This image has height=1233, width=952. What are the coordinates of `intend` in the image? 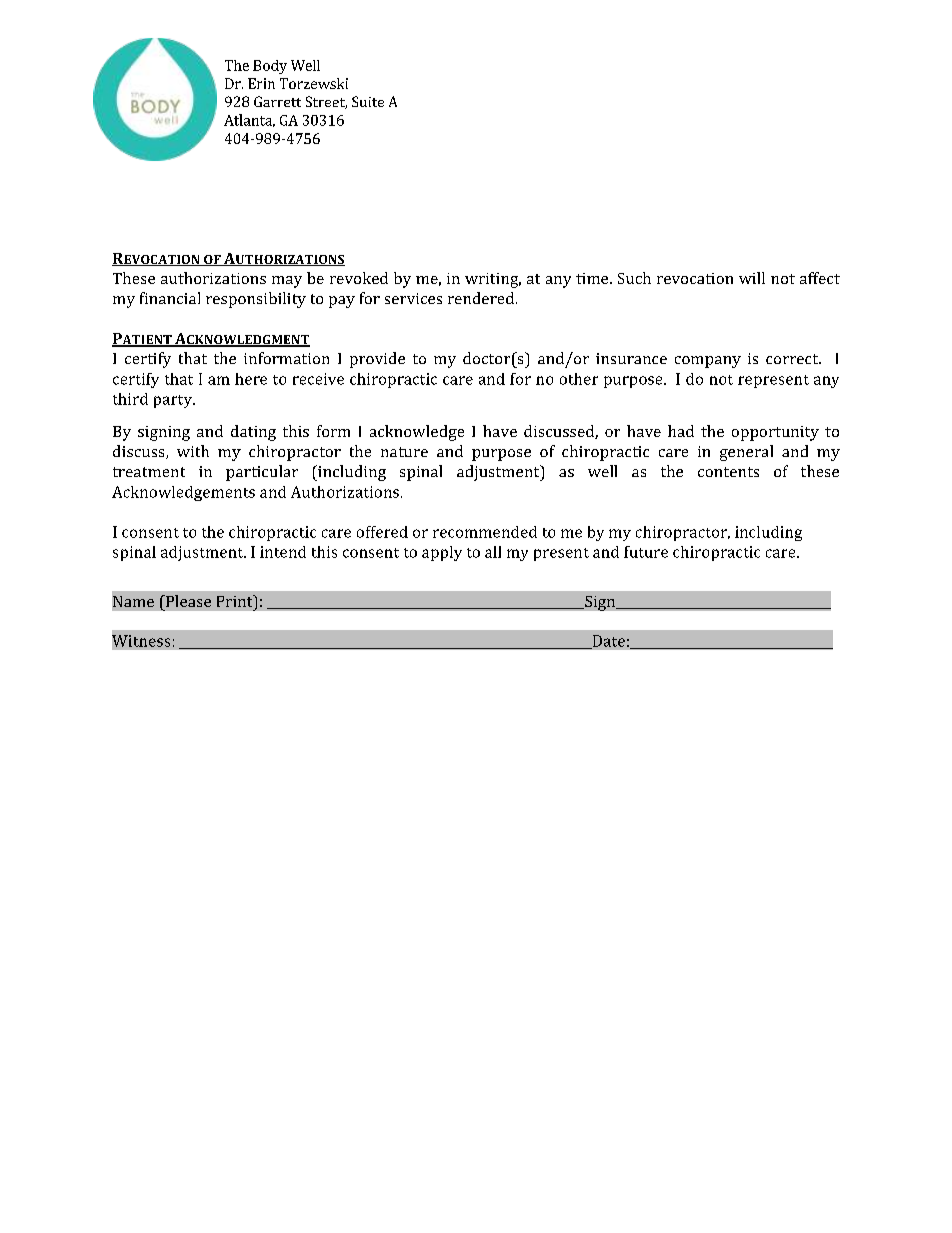 It's located at (283, 552).
